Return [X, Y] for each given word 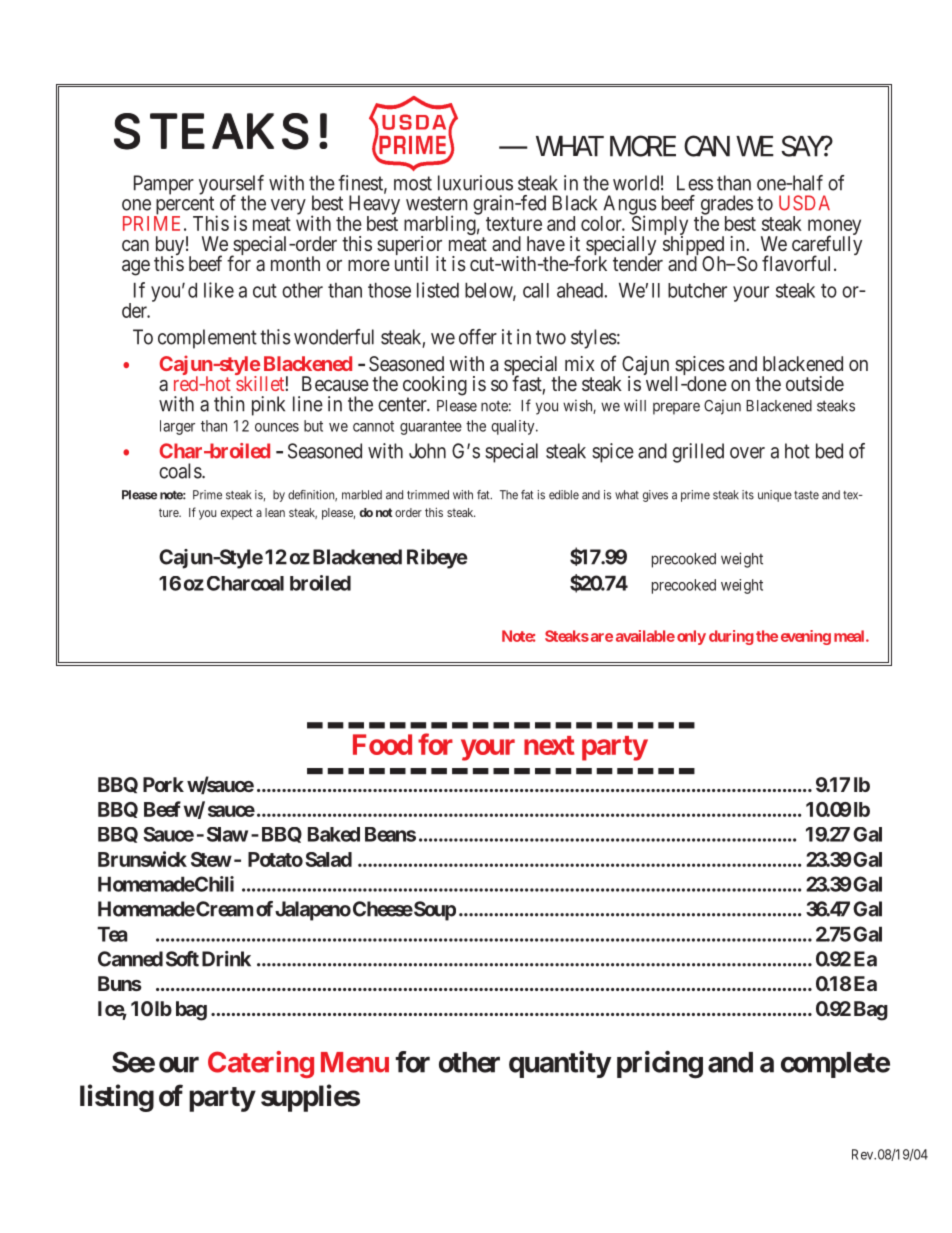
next [549, 745]
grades [727, 206]
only [691, 637]
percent [185, 206]
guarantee [431, 428]
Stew [211, 859]
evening [806, 637]
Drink [226, 959]
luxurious [475, 183]
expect [237, 514]
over [747, 453]
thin [229, 404]
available [645, 636]
